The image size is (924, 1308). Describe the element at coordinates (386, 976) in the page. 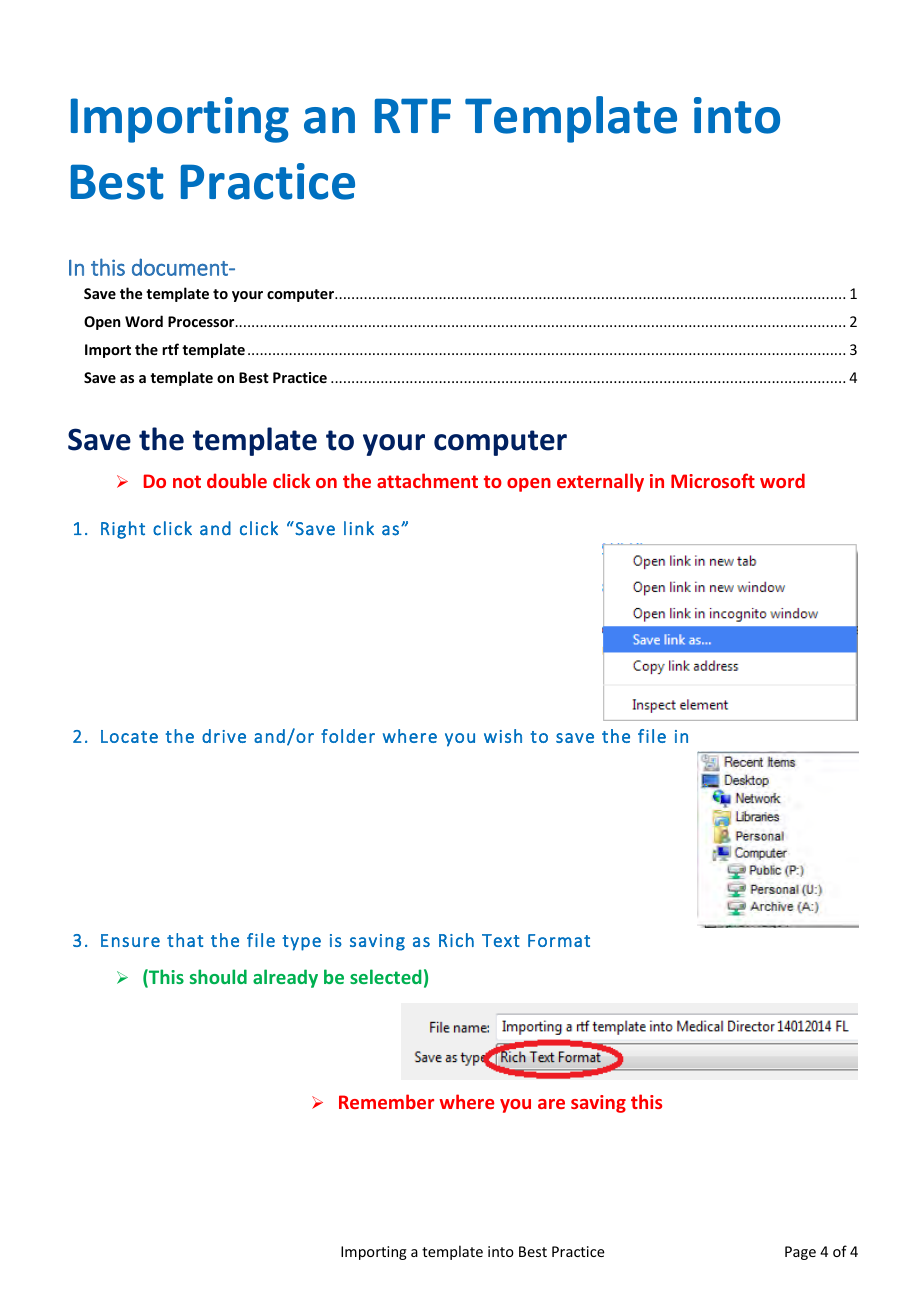

I see `selected` at that location.
